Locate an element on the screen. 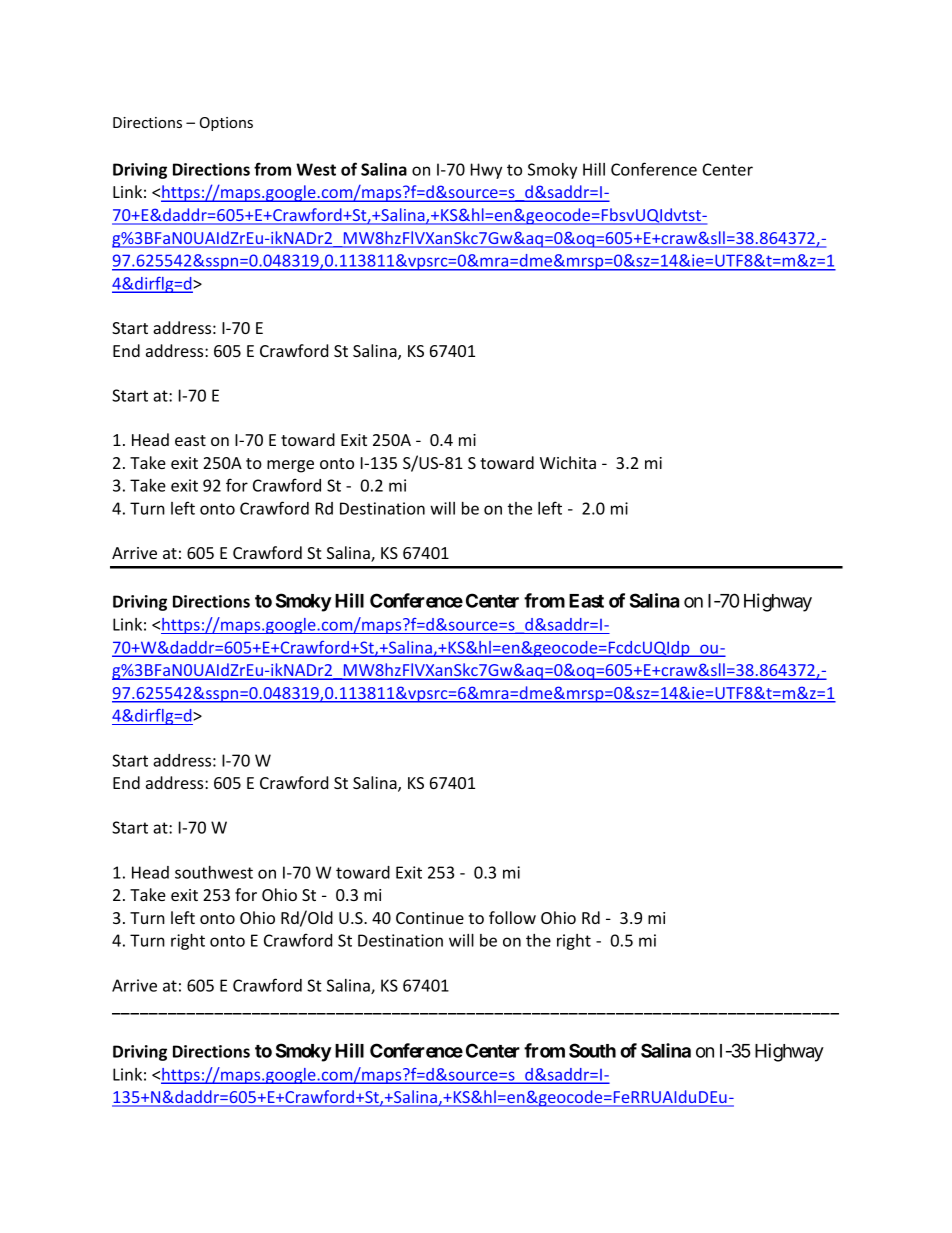  follow is located at coordinates (512, 917).
